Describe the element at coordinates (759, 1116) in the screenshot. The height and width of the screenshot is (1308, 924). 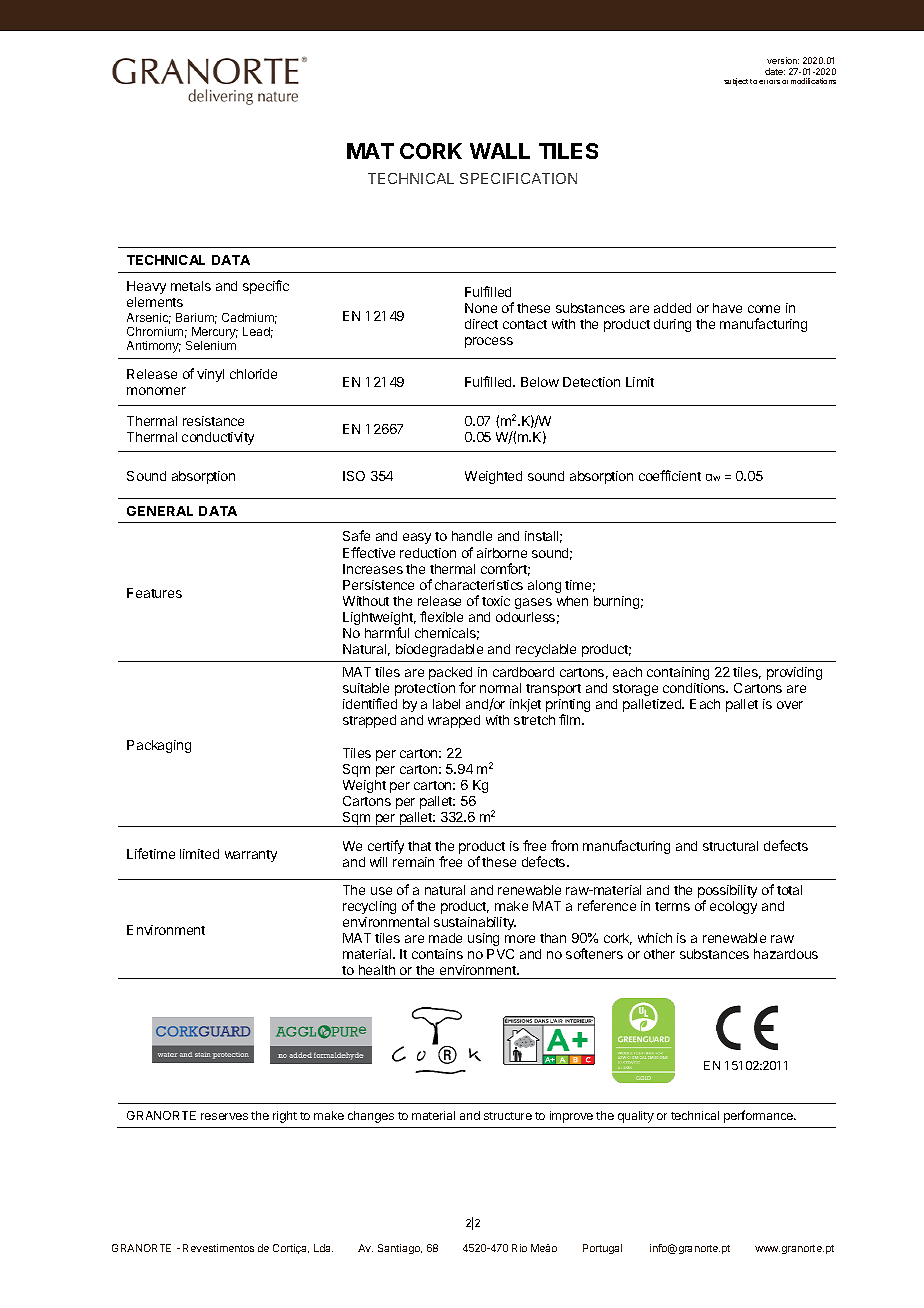
I see `performance` at that location.
